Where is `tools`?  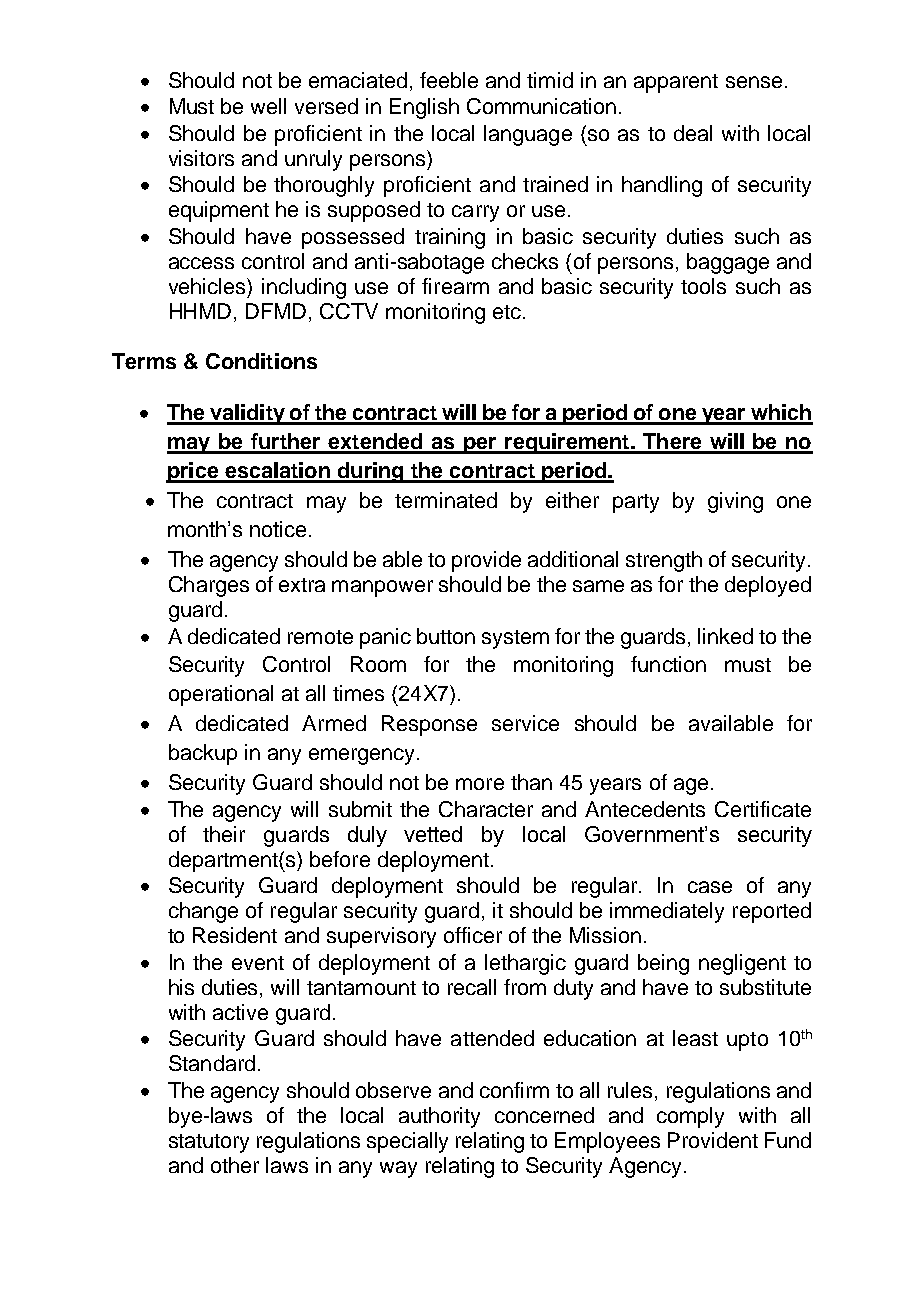
tools is located at coordinates (703, 286).
